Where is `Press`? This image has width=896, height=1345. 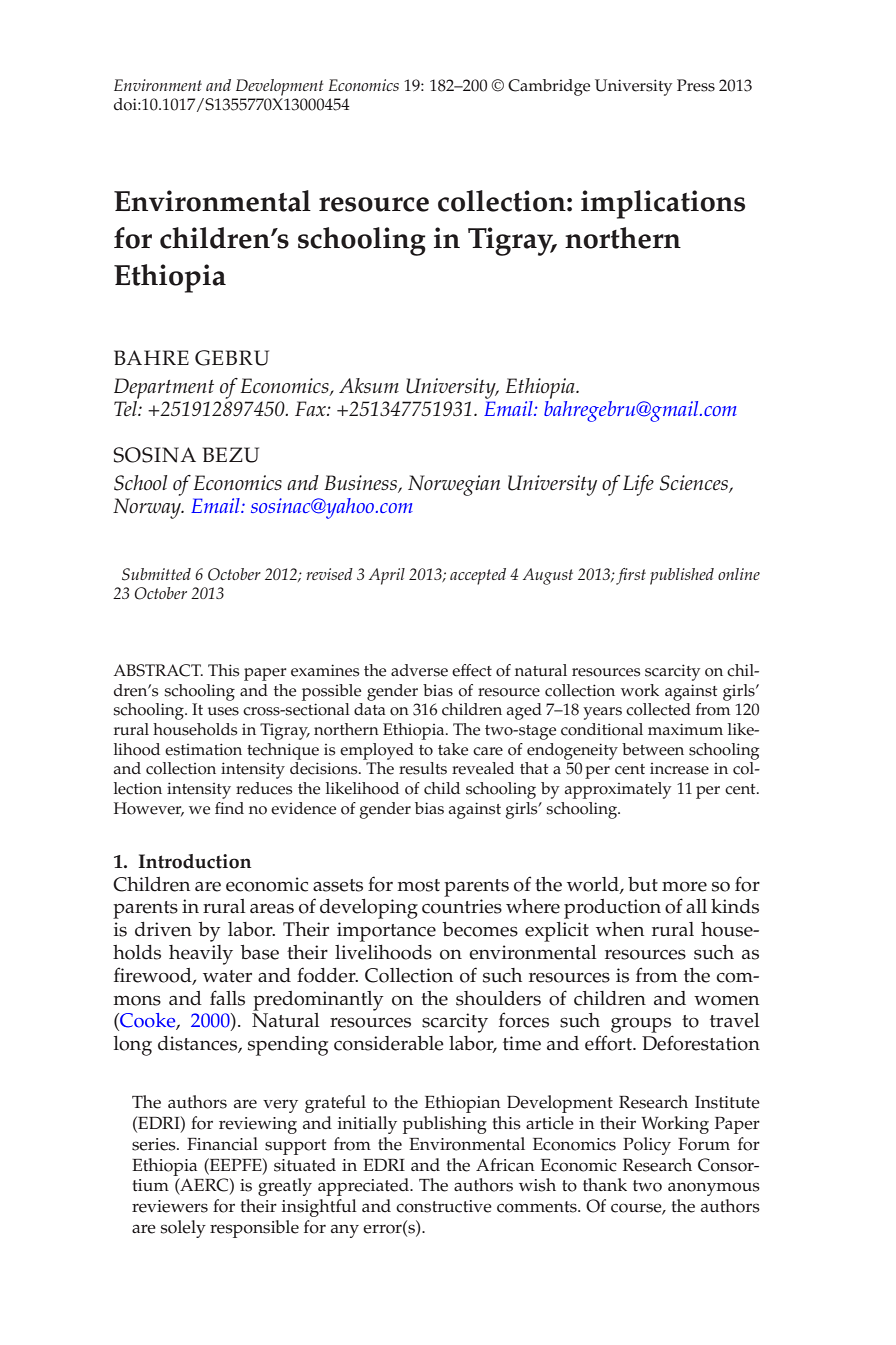
Press is located at coordinates (696, 85).
